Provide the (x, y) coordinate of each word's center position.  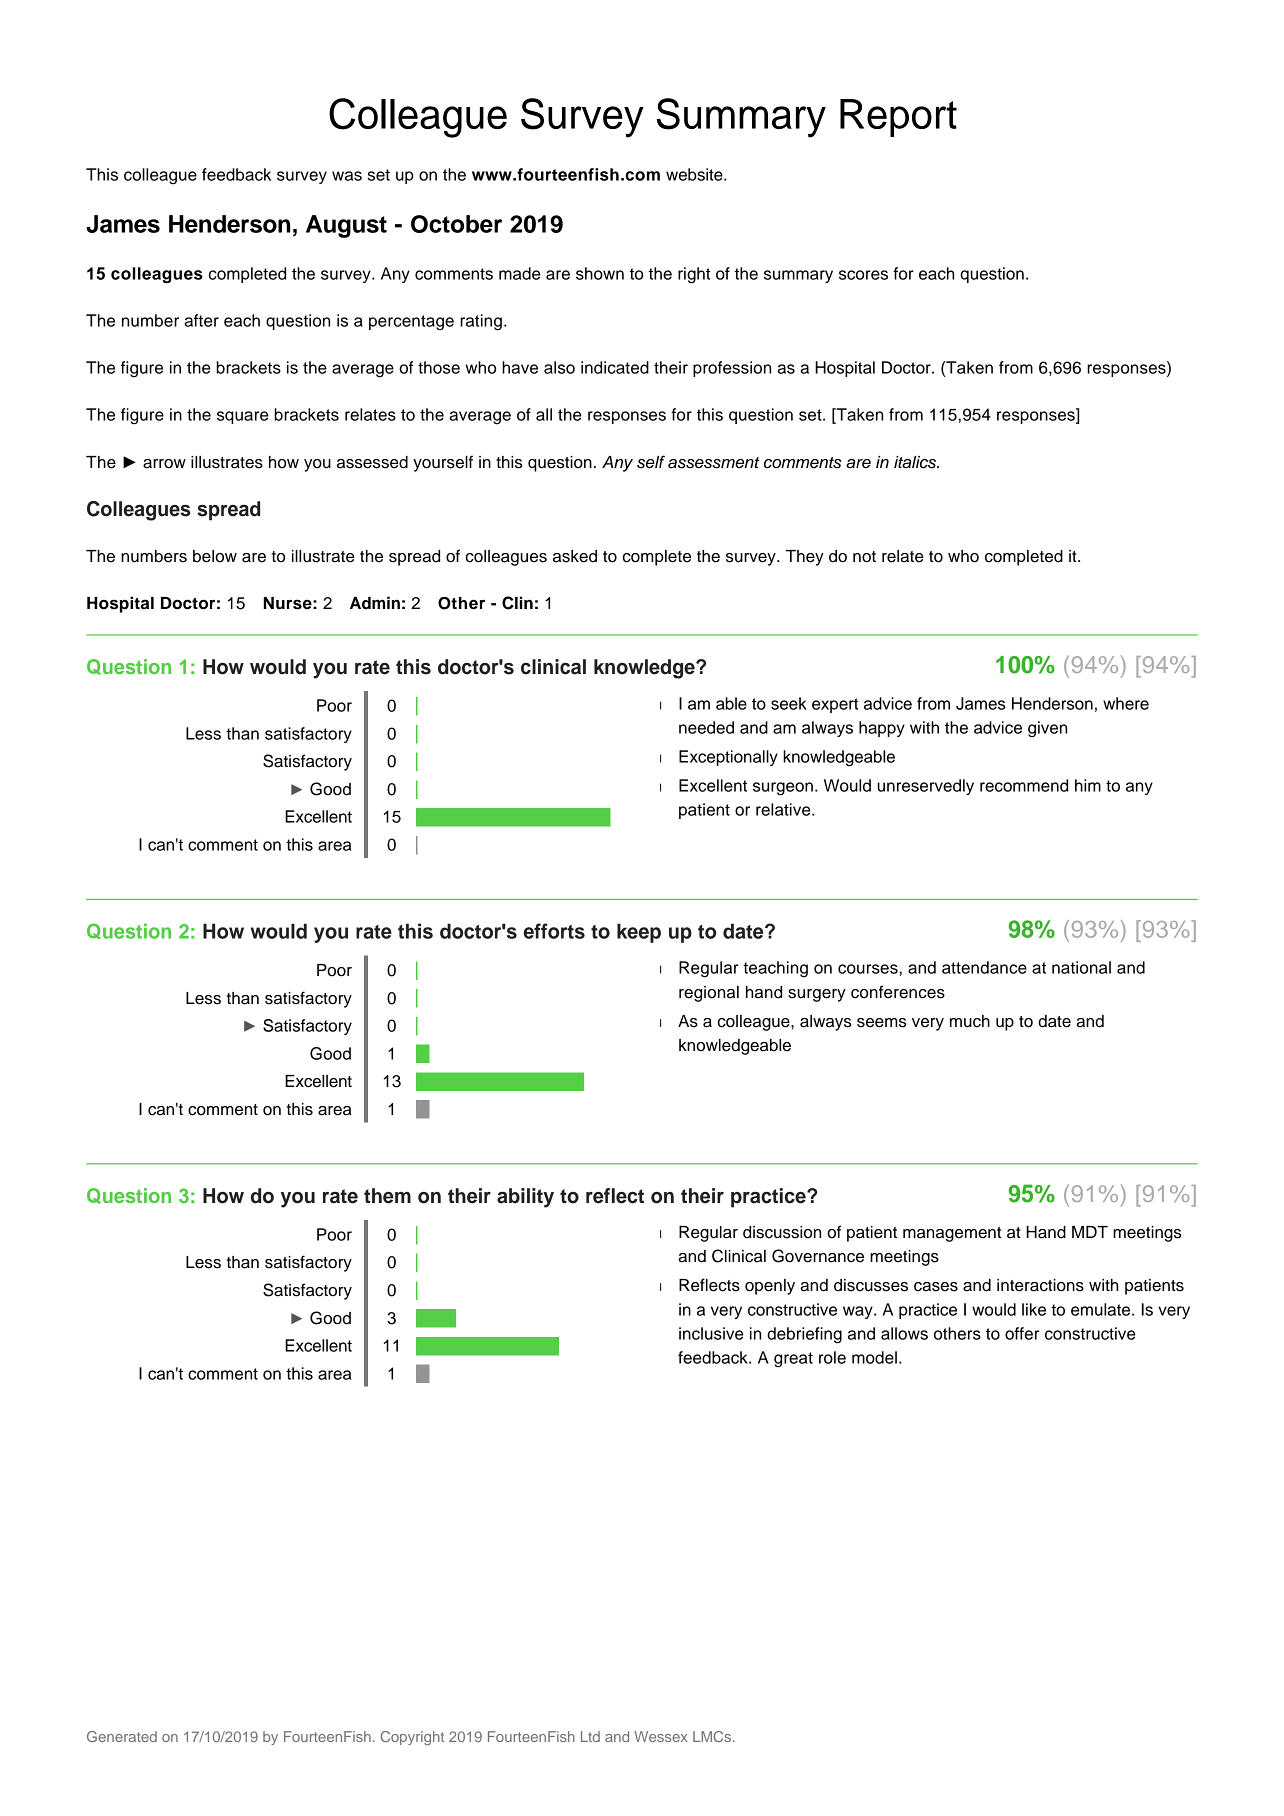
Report (898, 118)
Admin (375, 603)
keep (639, 933)
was (347, 176)
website (695, 174)
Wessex (661, 1736)
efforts (554, 931)
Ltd (590, 1736)
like (1034, 1309)
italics (916, 462)
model (874, 1357)
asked (575, 556)
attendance (984, 967)
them (387, 1196)
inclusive (711, 1333)
